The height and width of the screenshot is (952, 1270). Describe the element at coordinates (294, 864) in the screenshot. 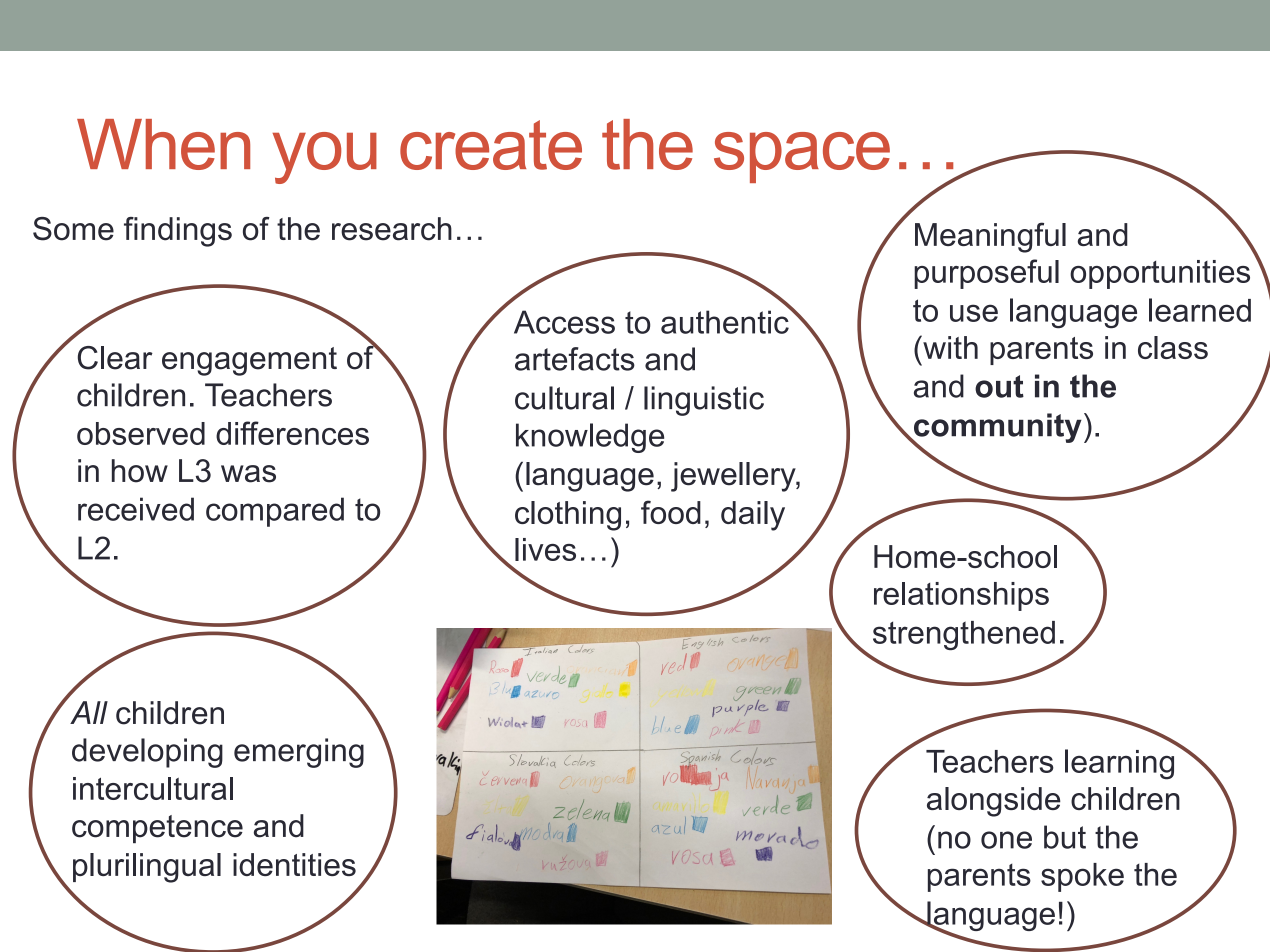

I see `identities` at that location.
